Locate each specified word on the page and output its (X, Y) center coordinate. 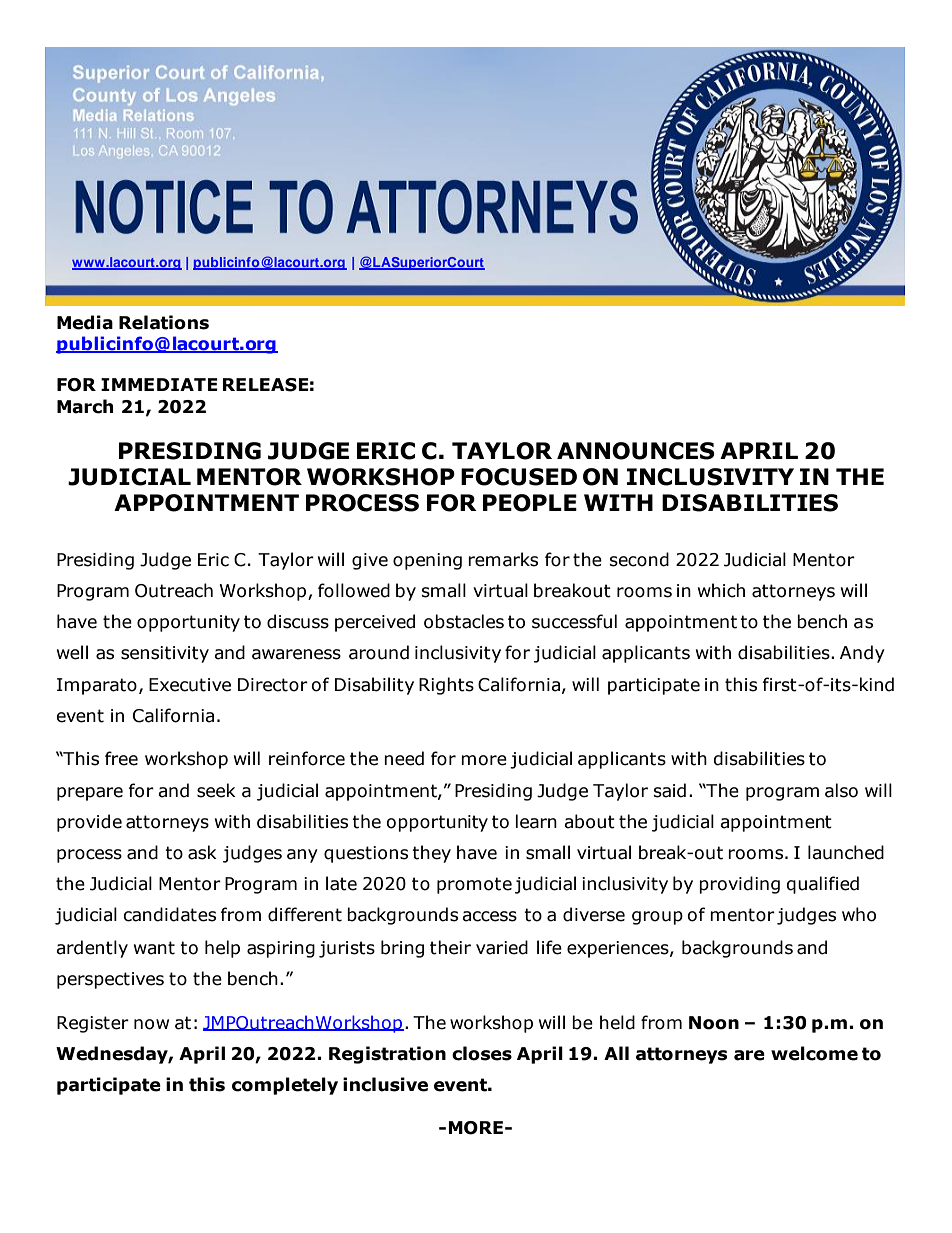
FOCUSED (519, 477)
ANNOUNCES (636, 451)
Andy (862, 654)
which (721, 590)
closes (482, 1053)
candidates (169, 914)
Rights (446, 686)
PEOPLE (530, 503)
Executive (190, 685)
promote (474, 885)
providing (739, 885)
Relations (164, 322)
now (151, 1024)
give (370, 561)
